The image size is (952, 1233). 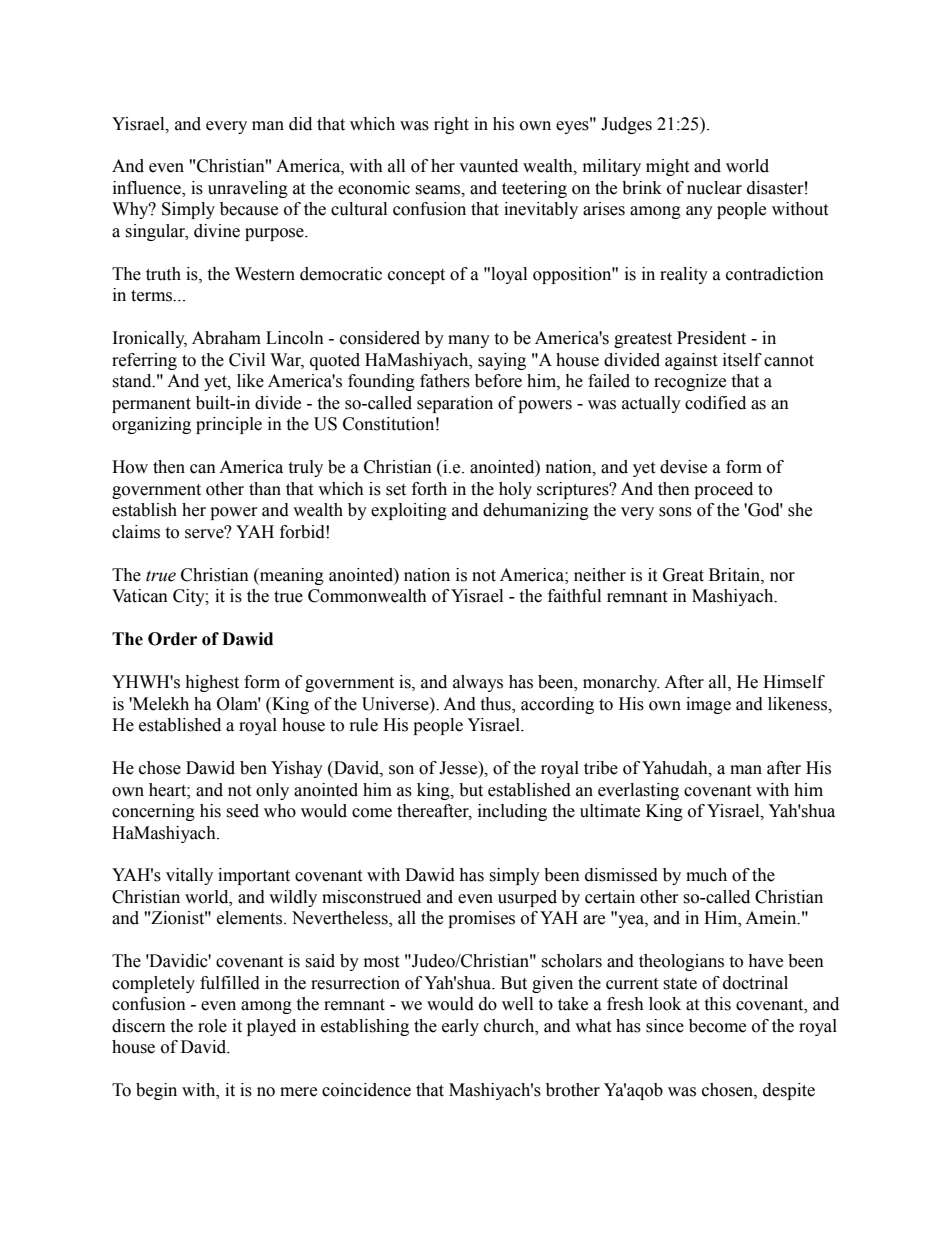 I want to click on including, so click(x=512, y=812).
